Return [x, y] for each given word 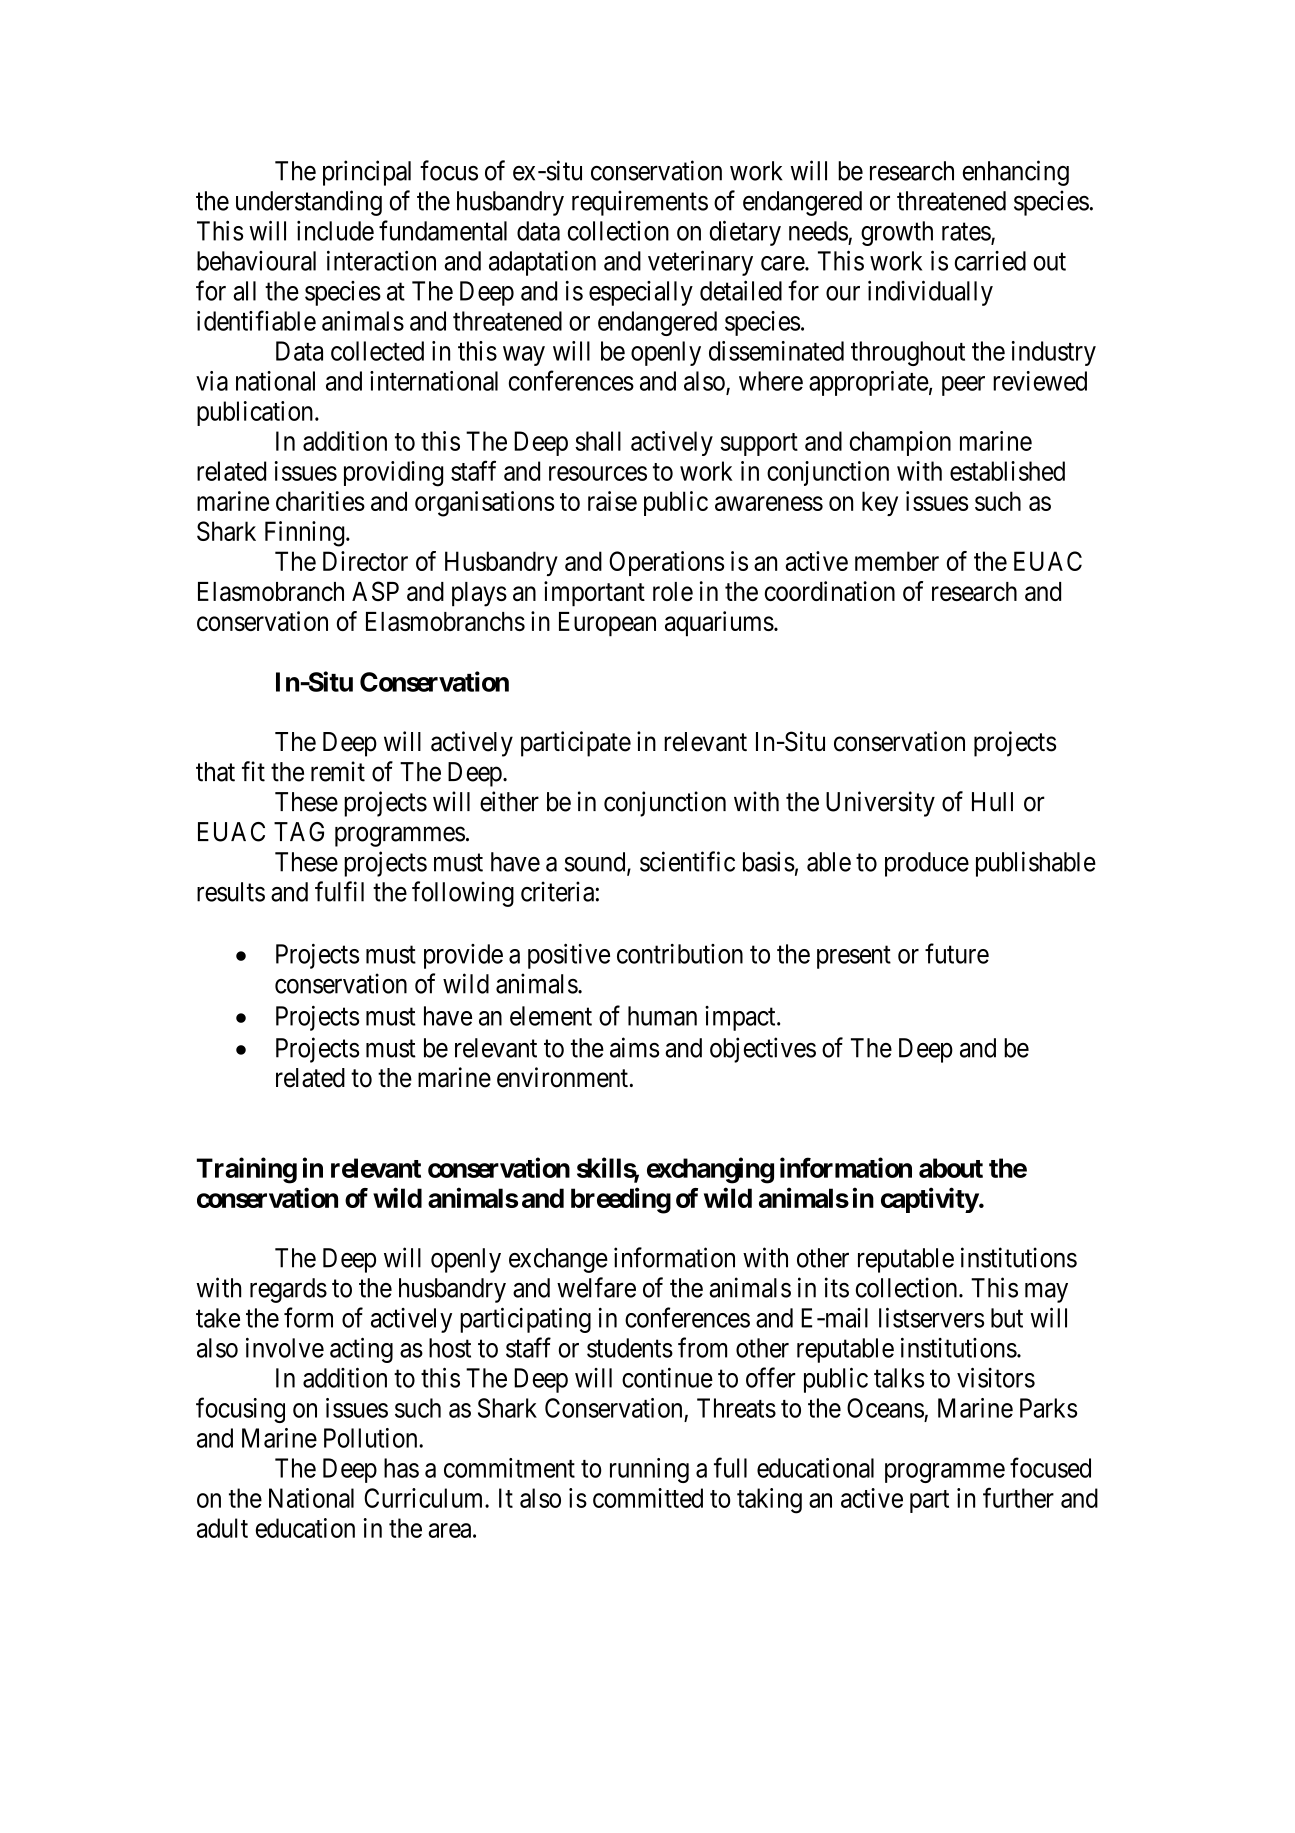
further [1018, 1497]
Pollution [372, 1438]
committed [648, 1498]
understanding [309, 203]
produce [927, 864]
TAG [299, 832]
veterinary [700, 263]
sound [596, 863]
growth [897, 233]
